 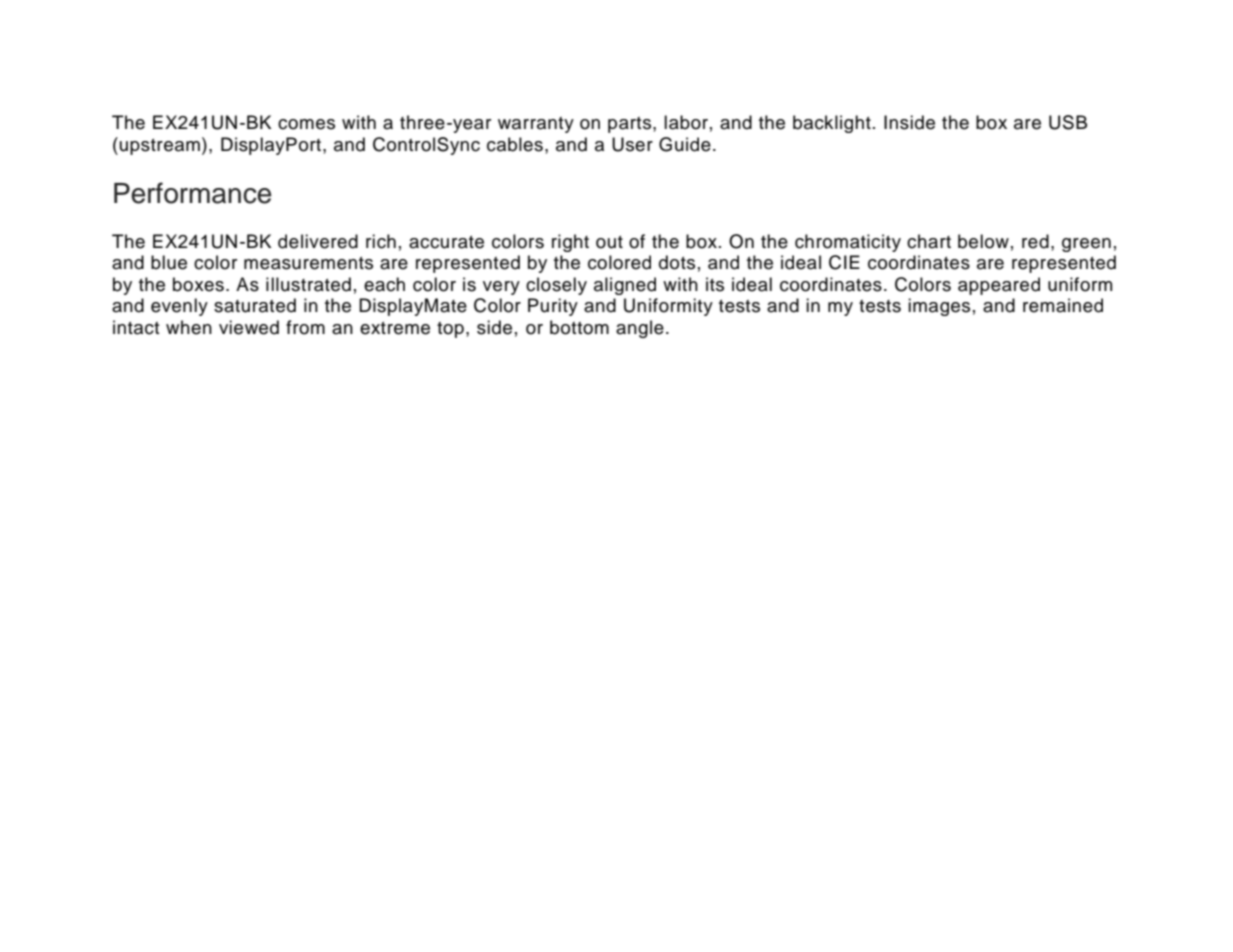 What do you see at coordinates (579, 327) in the screenshot?
I see `bottom` at bounding box center [579, 327].
